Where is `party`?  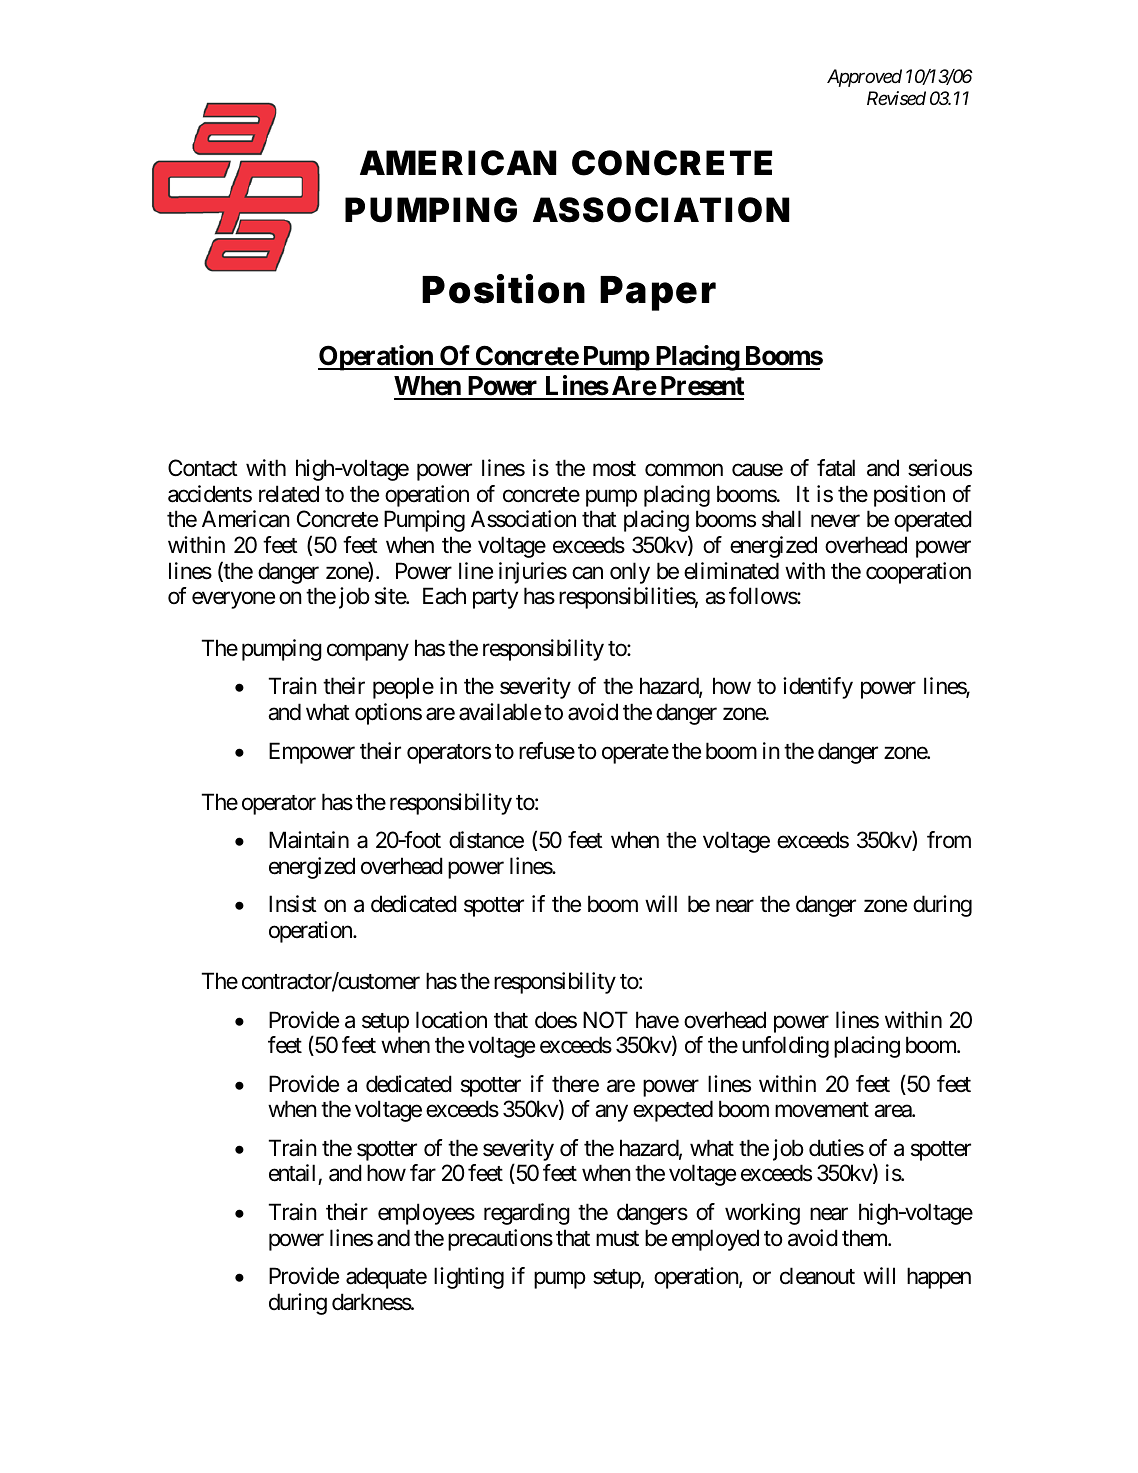 party is located at coordinates (495, 599).
